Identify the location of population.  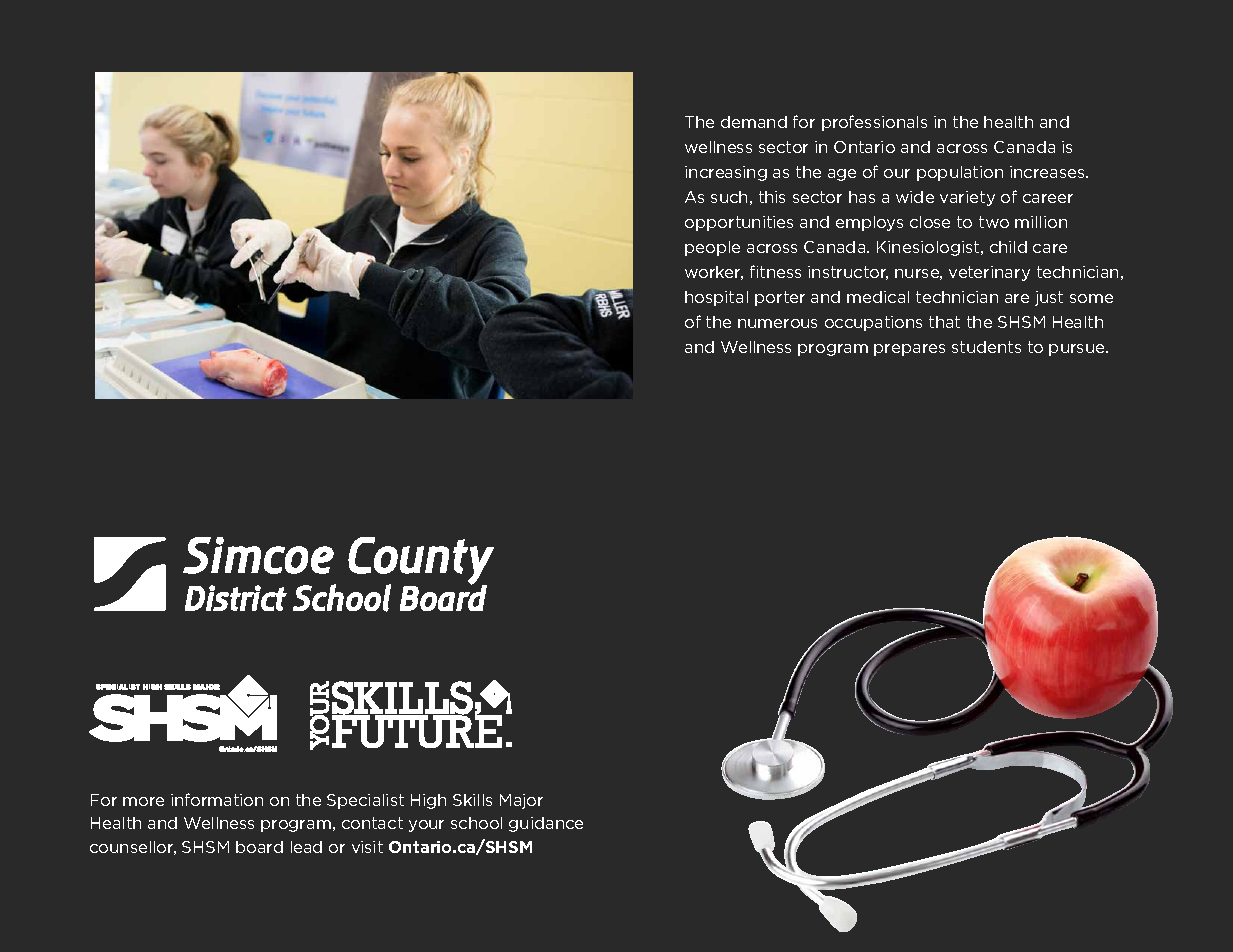
(960, 173).
